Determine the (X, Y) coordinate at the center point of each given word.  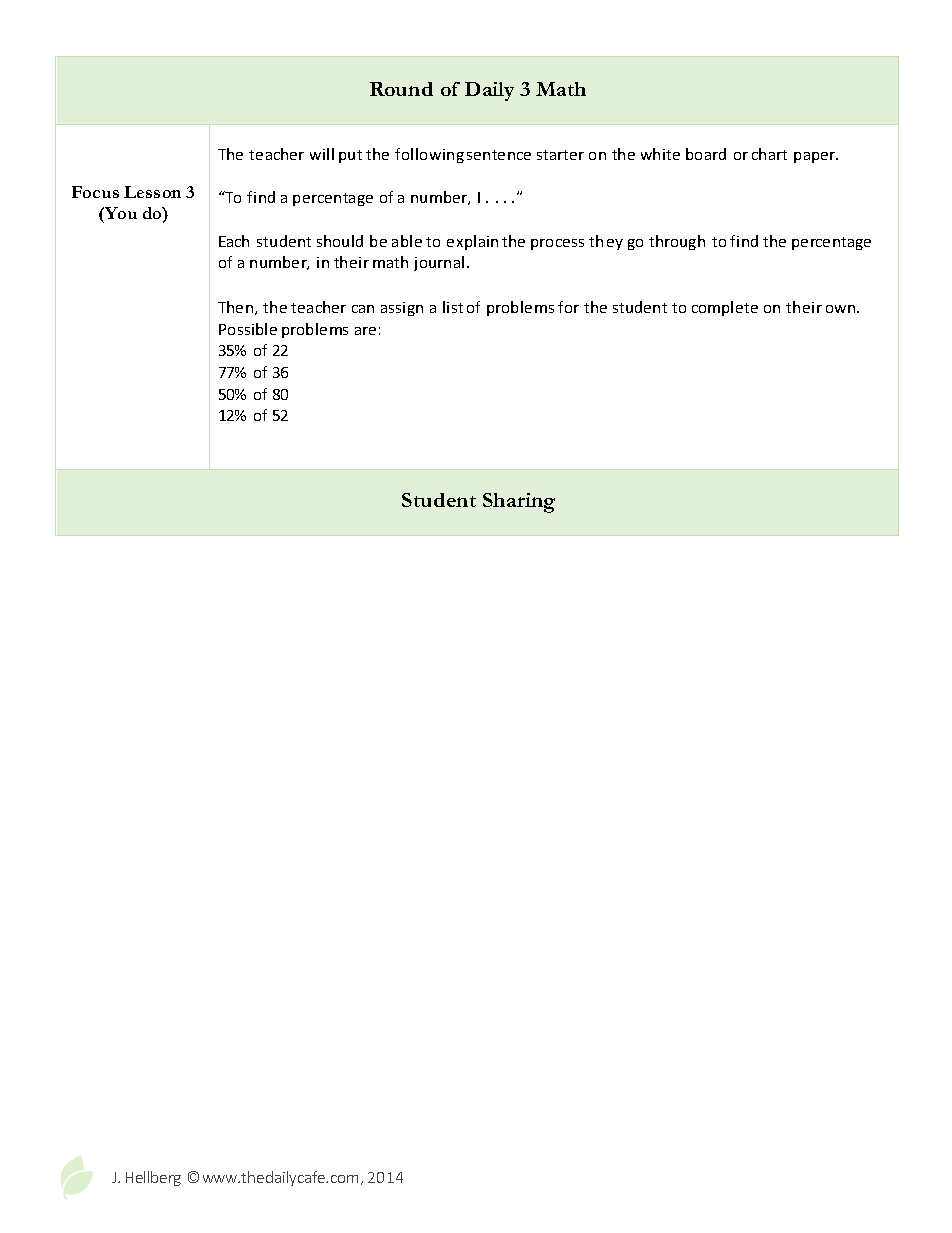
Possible (248, 329)
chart (769, 154)
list (453, 307)
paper (816, 157)
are (365, 331)
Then (237, 308)
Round (401, 89)
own (842, 309)
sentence (499, 155)
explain (472, 242)
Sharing (519, 503)
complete (725, 308)
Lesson (152, 192)
